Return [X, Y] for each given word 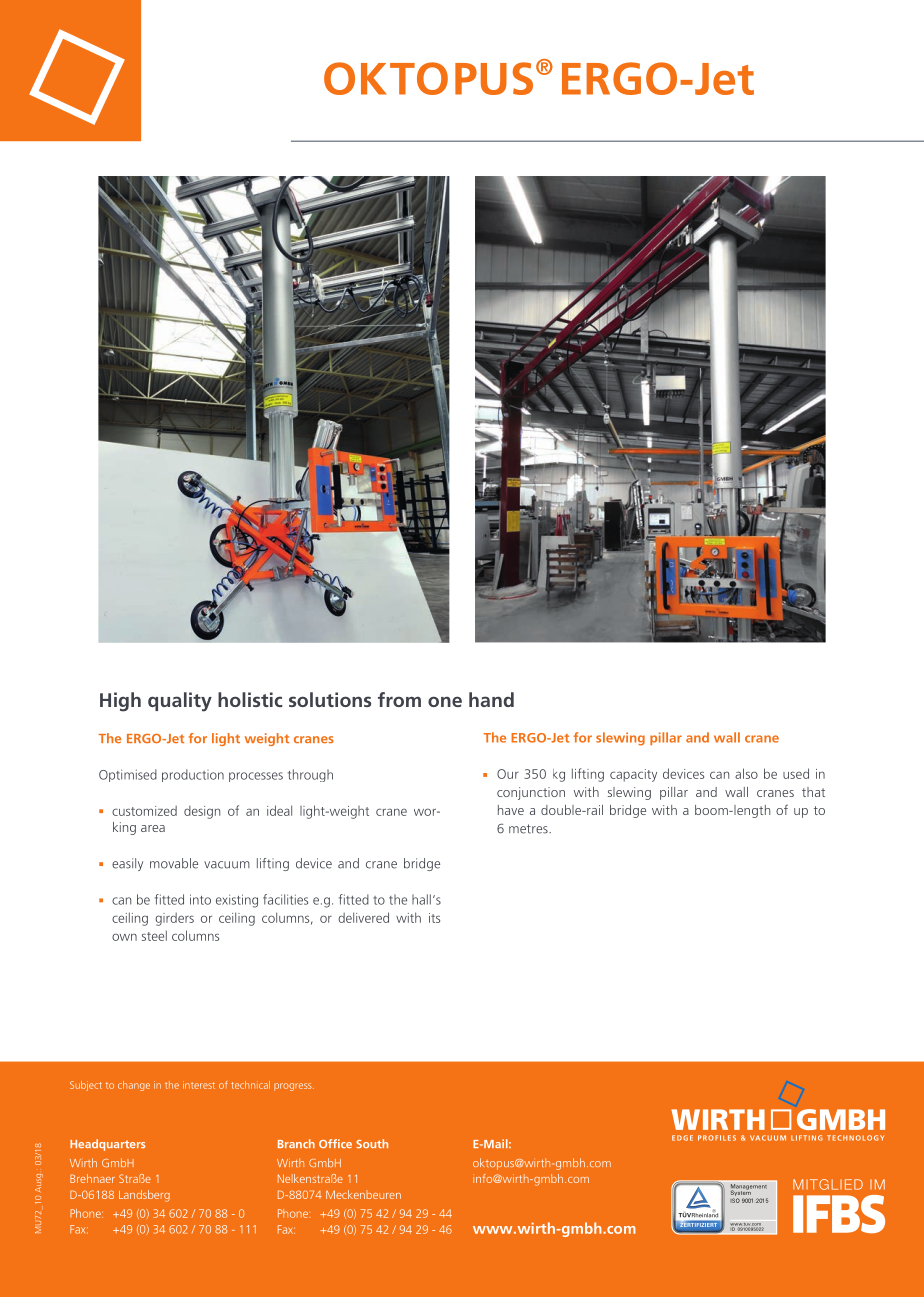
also [746, 773]
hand [491, 699]
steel [154, 935]
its [434, 918]
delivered [363, 917]
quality [180, 702]
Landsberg [144, 1196]
